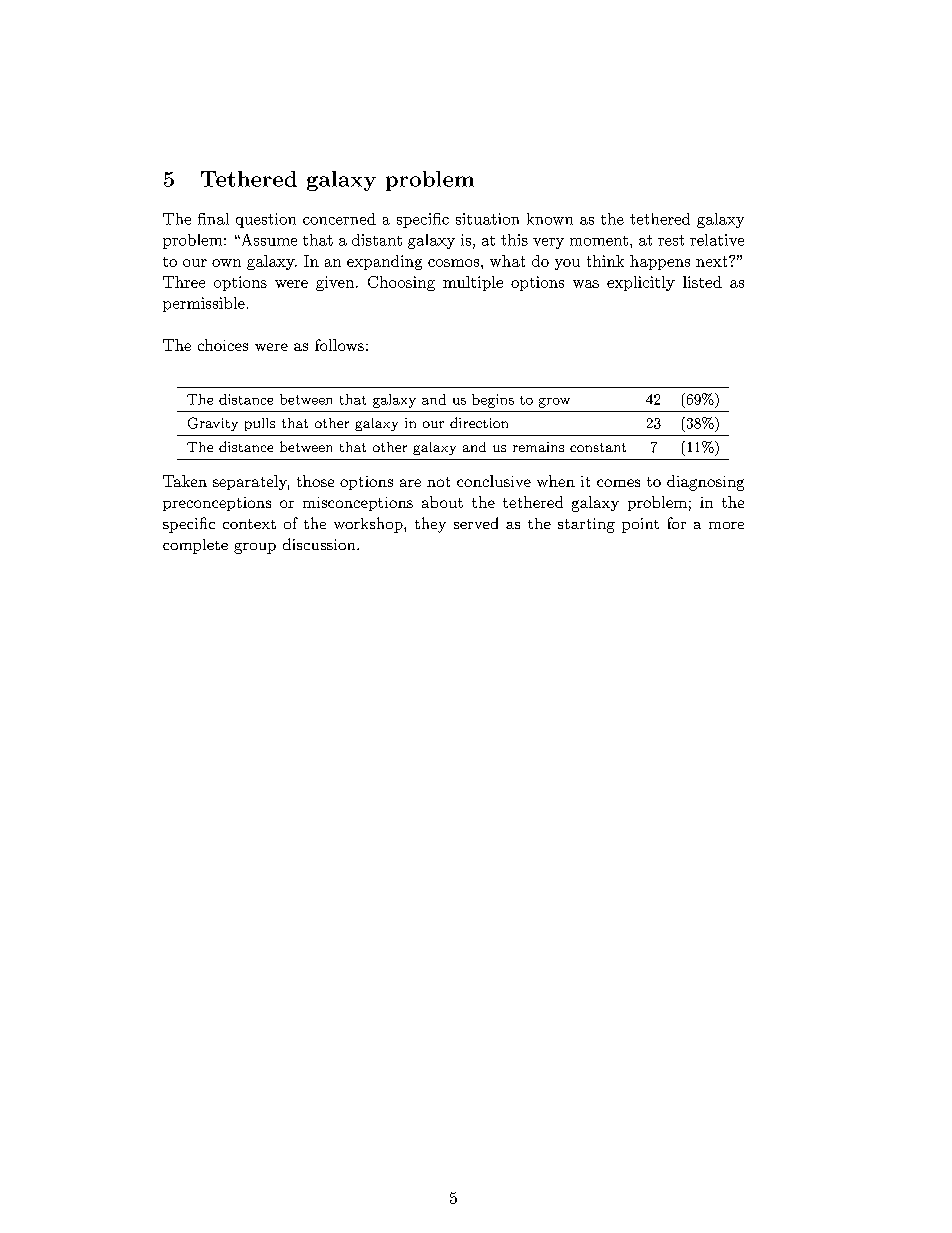  I want to click on grow, so click(554, 403).
